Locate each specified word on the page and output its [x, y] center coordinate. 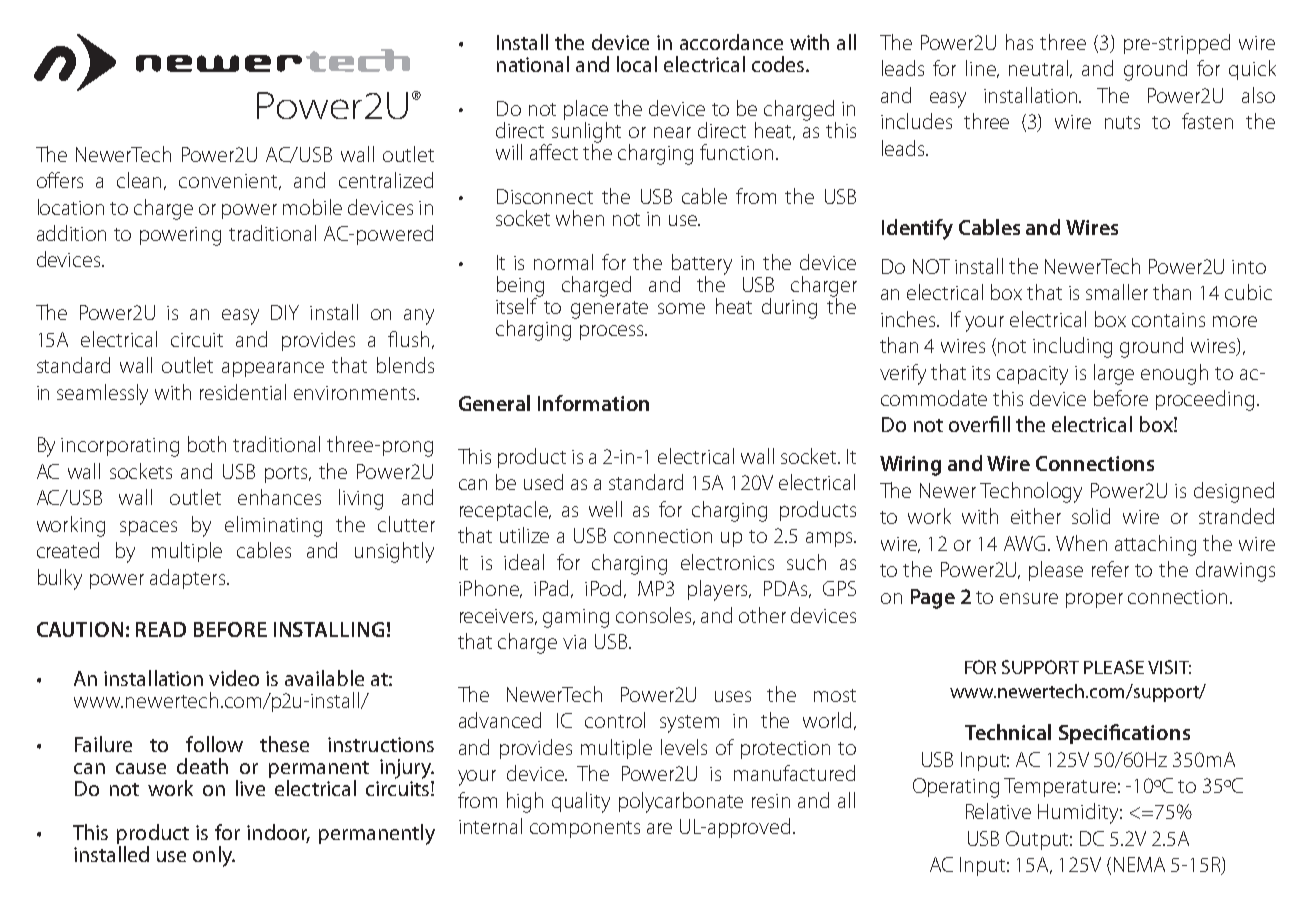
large [1114, 374]
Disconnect [545, 196]
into [1249, 267]
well [605, 509]
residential [243, 392]
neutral [1040, 69]
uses [733, 696]
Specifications [1124, 734]
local [637, 64]
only [214, 856]
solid [1091, 516]
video [234, 678]
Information [593, 403]
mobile [312, 207]
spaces [148, 528]
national [533, 64]
